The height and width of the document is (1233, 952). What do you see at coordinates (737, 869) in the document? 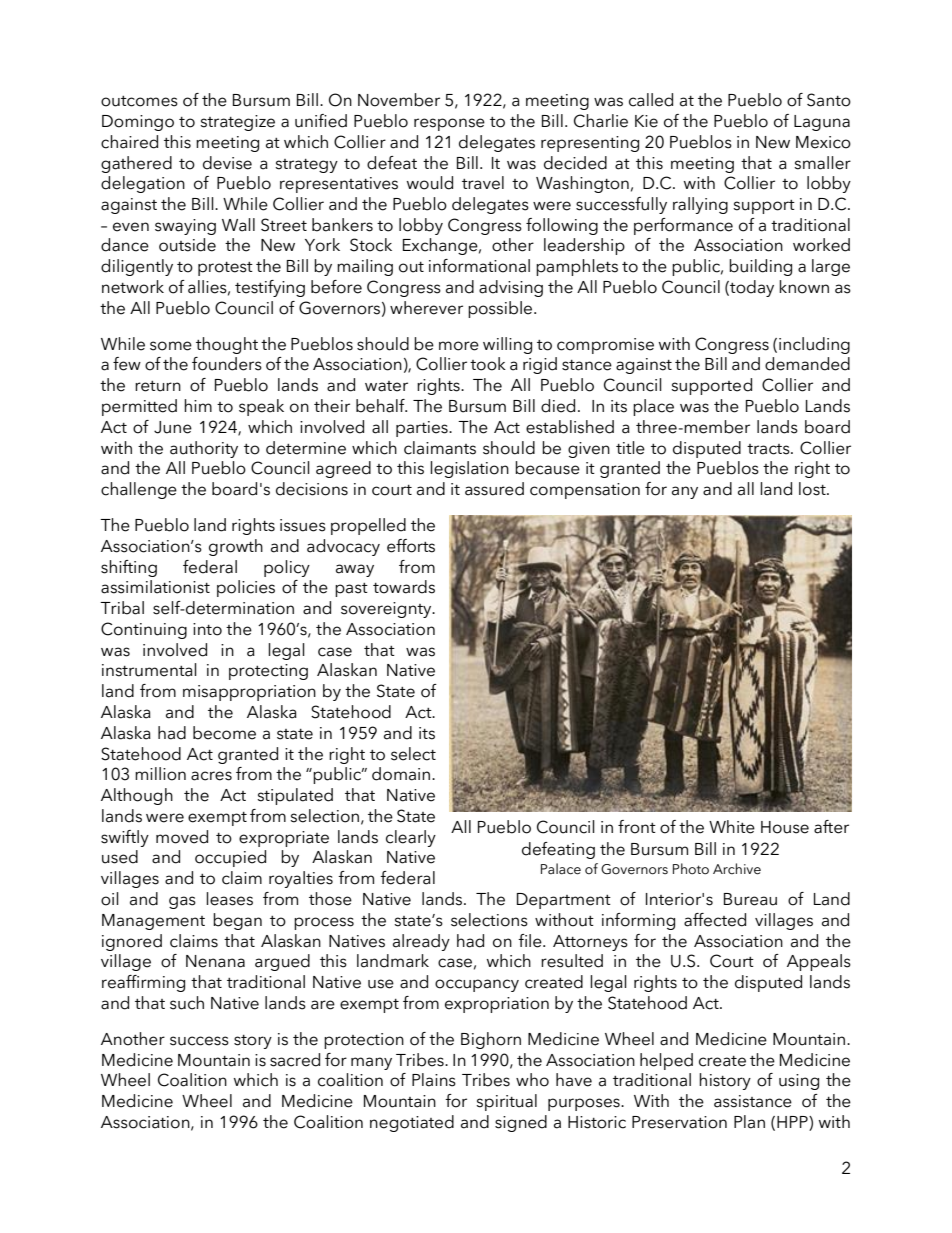
I see `Archive` at bounding box center [737, 869].
